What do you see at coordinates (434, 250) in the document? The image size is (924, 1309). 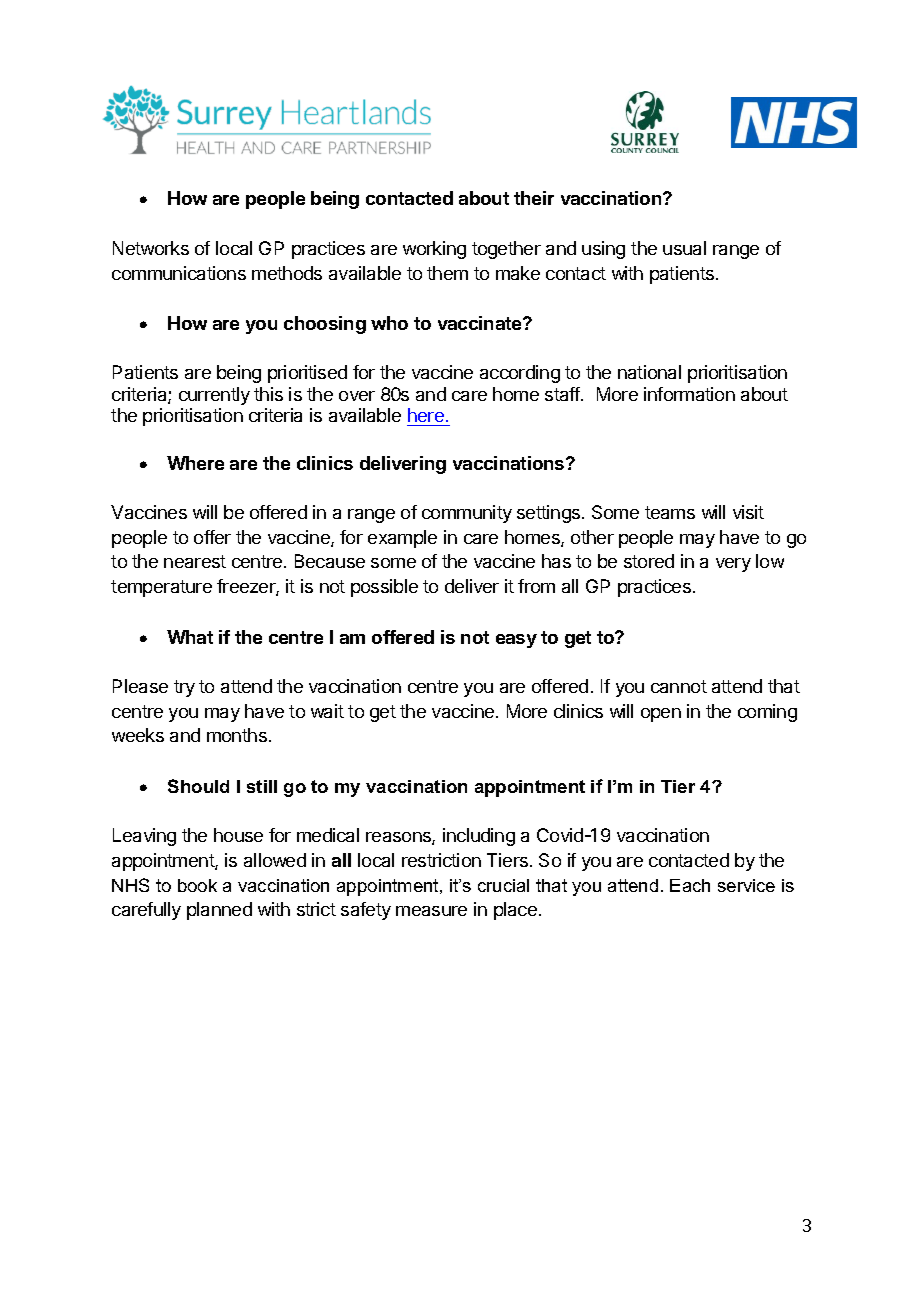 I see `working` at bounding box center [434, 250].
